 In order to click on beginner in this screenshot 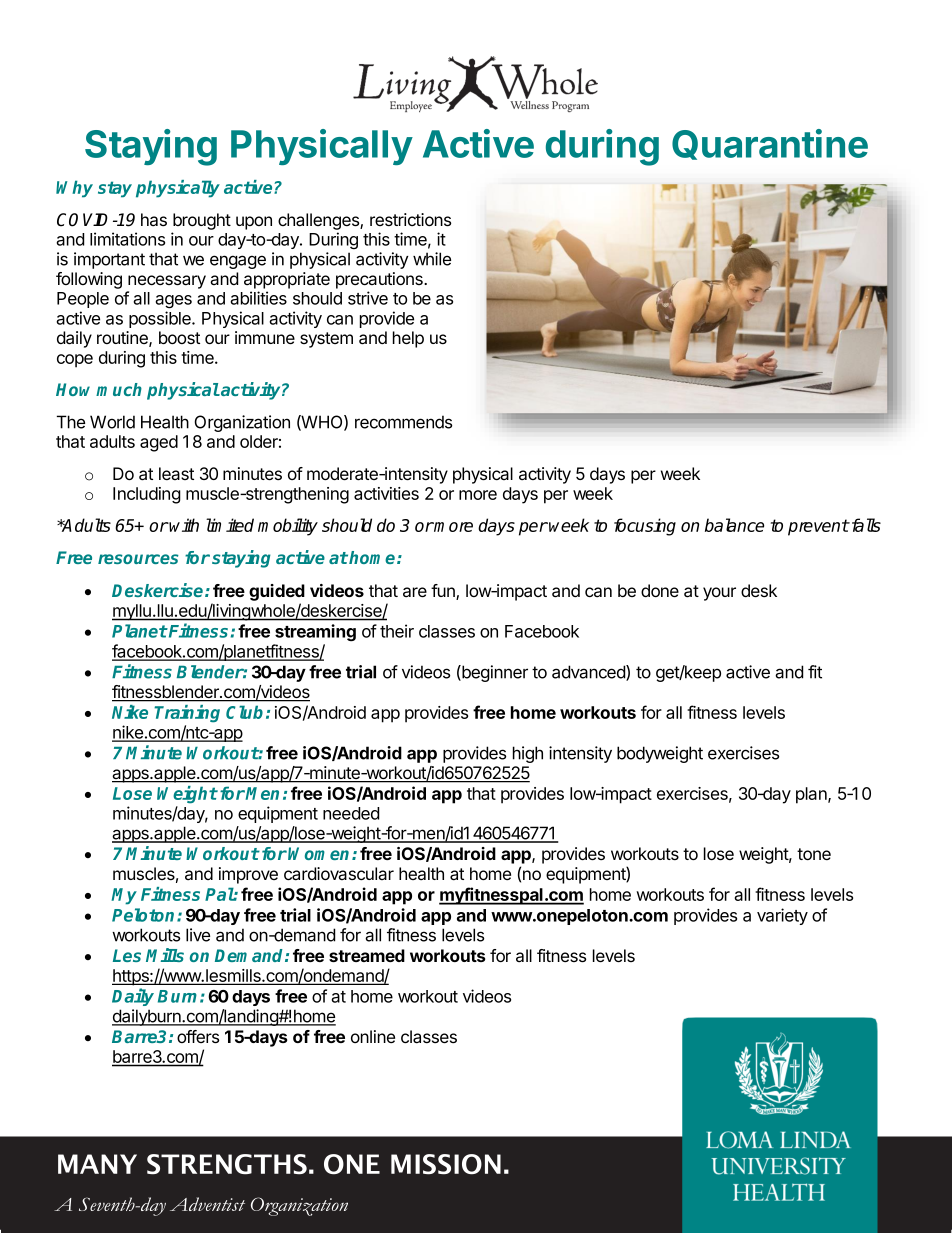, I will do `click(494, 673)`.
